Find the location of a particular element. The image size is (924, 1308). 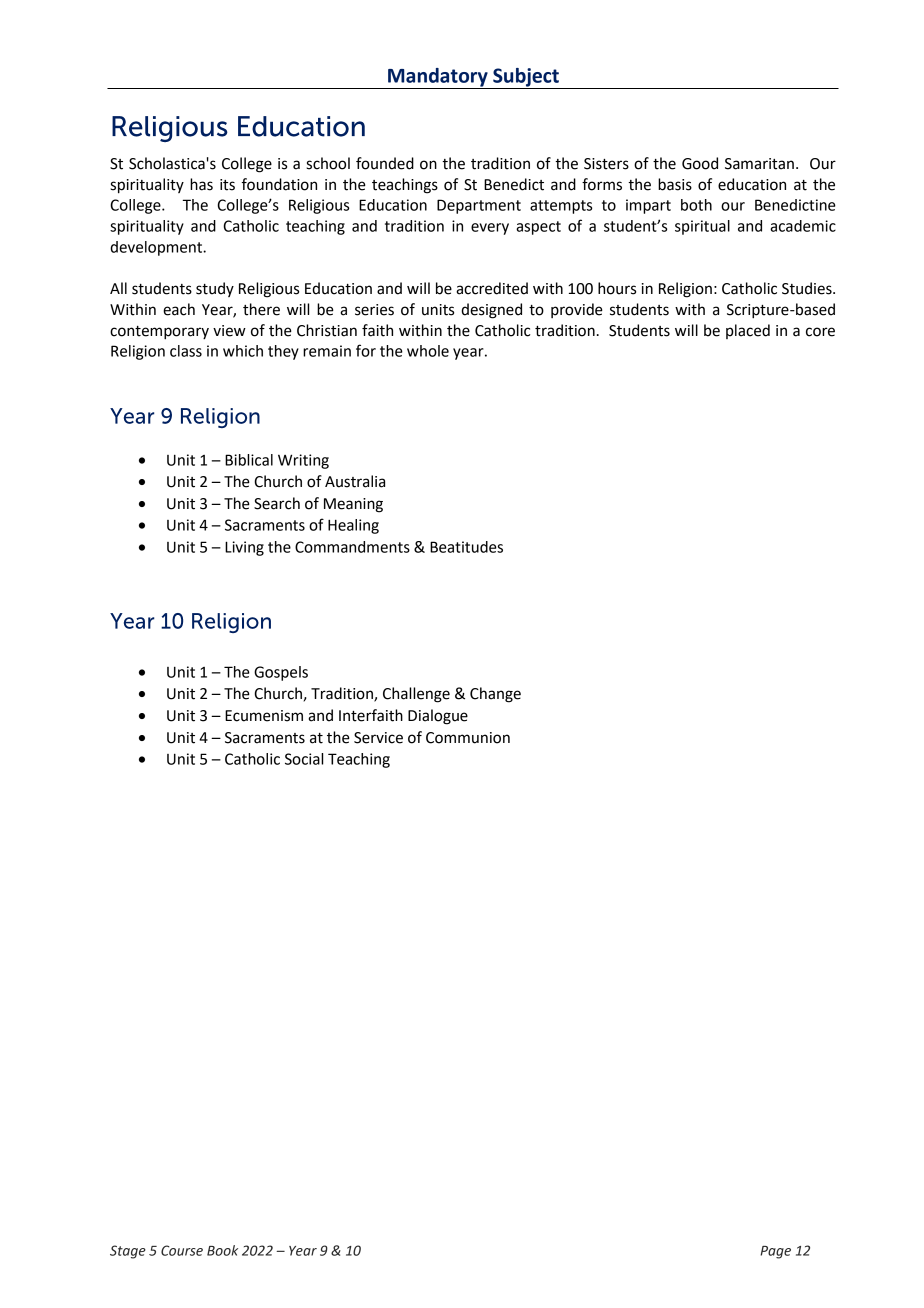

has is located at coordinates (201, 184).
